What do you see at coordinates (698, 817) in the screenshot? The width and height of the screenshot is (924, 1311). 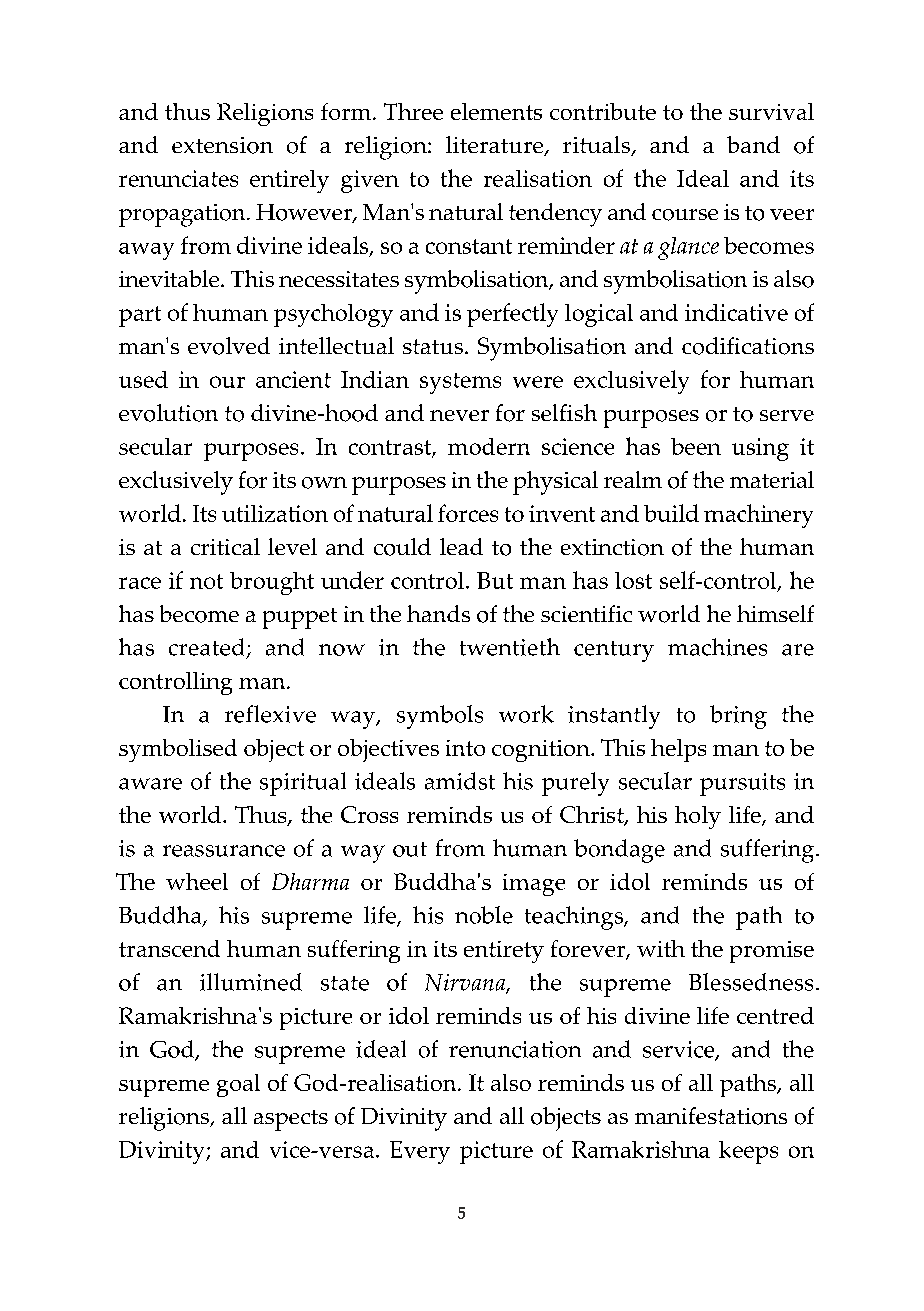 I see `holy` at bounding box center [698, 817].
